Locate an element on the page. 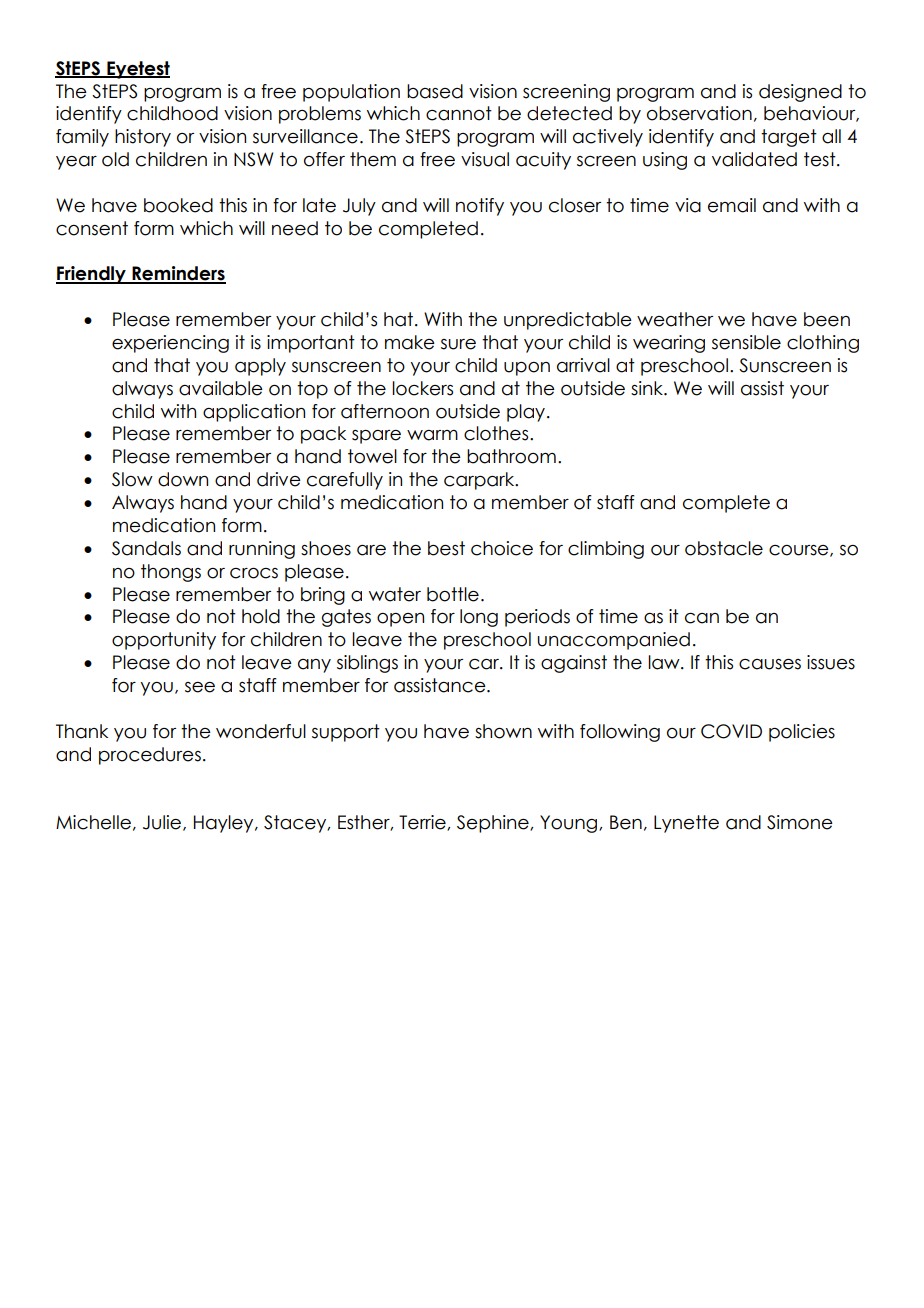 The height and width of the page is (1308, 924). Terrie is located at coordinates (423, 823).
